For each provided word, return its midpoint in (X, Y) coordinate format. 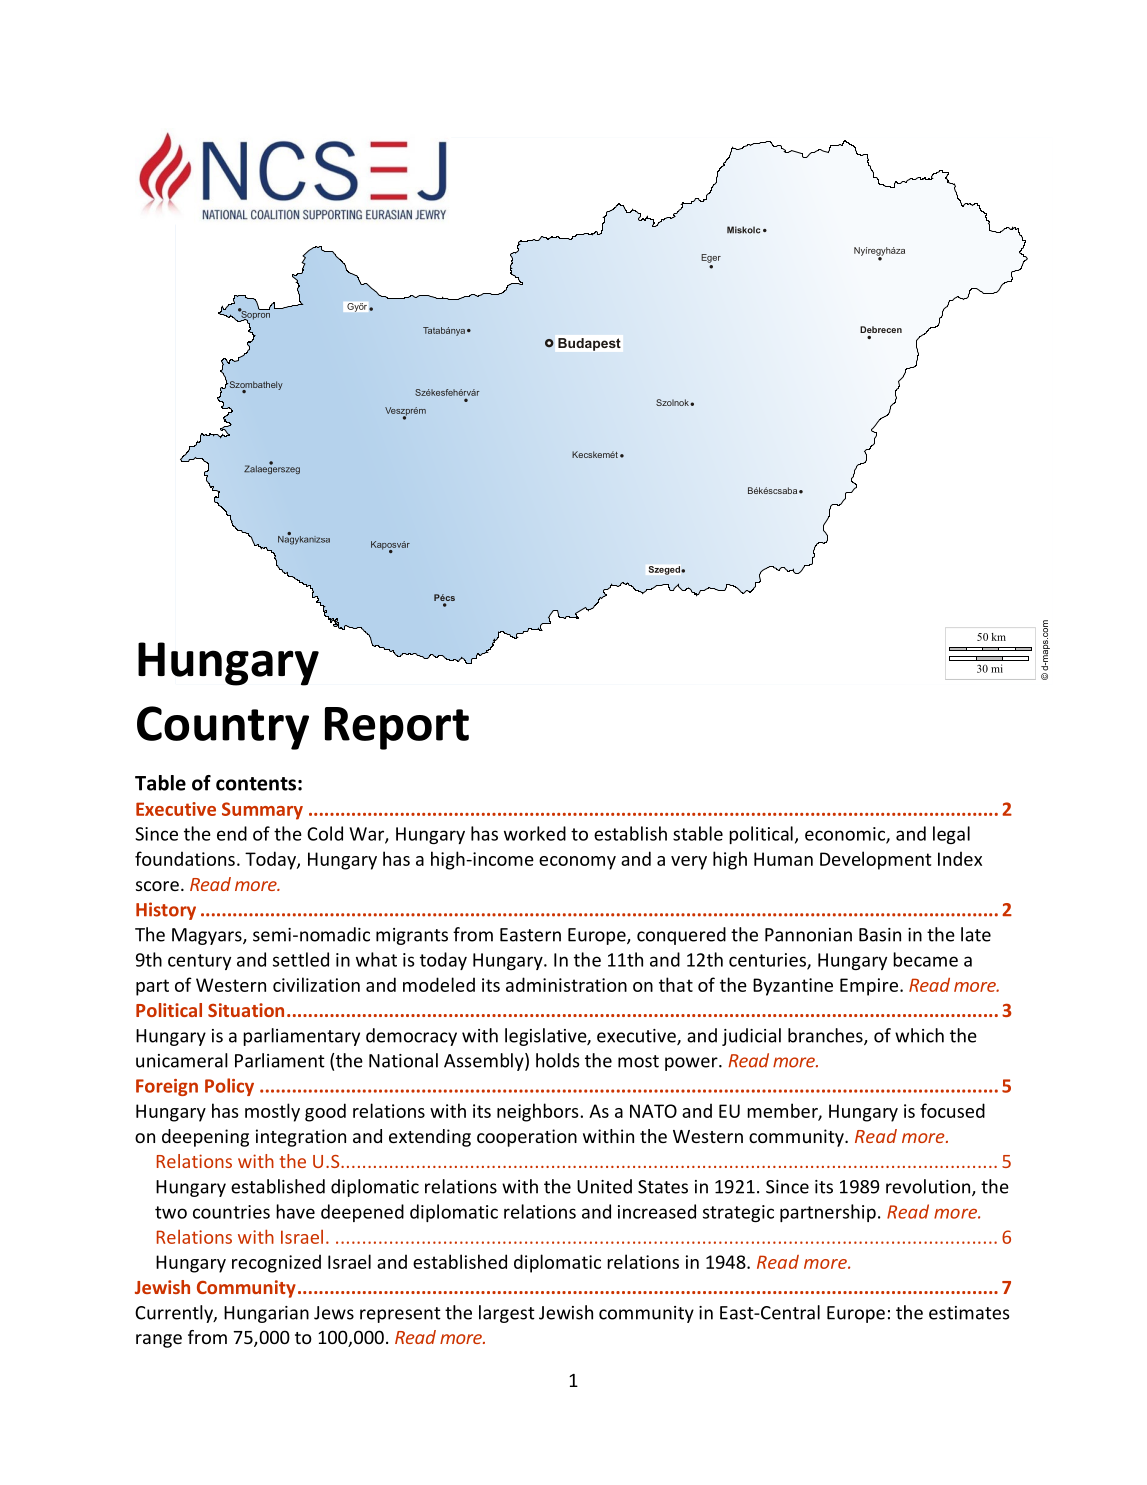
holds (558, 1060)
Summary (262, 811)
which (919, 1035)
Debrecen (881, 329)
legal (951, 835)
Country (223, 728)
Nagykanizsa (304, 539)
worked (535, 833)
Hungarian (266, 1314)
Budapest (589, 344)
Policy (229, 1087)
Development (875, 860)
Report (397, 728)
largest (507, 1314)
